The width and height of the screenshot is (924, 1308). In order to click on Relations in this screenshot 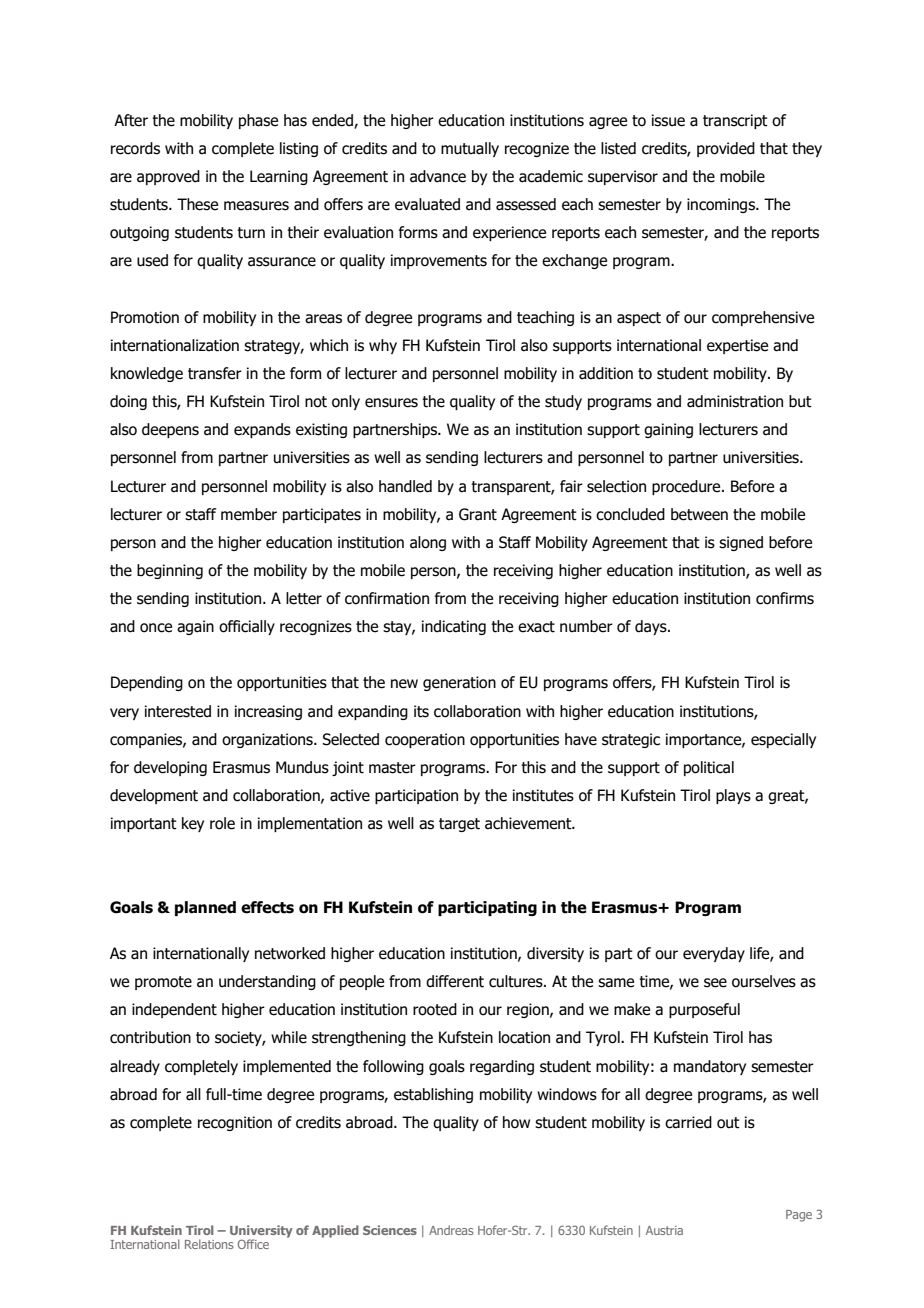, I will do `click(209, 1244)`.
